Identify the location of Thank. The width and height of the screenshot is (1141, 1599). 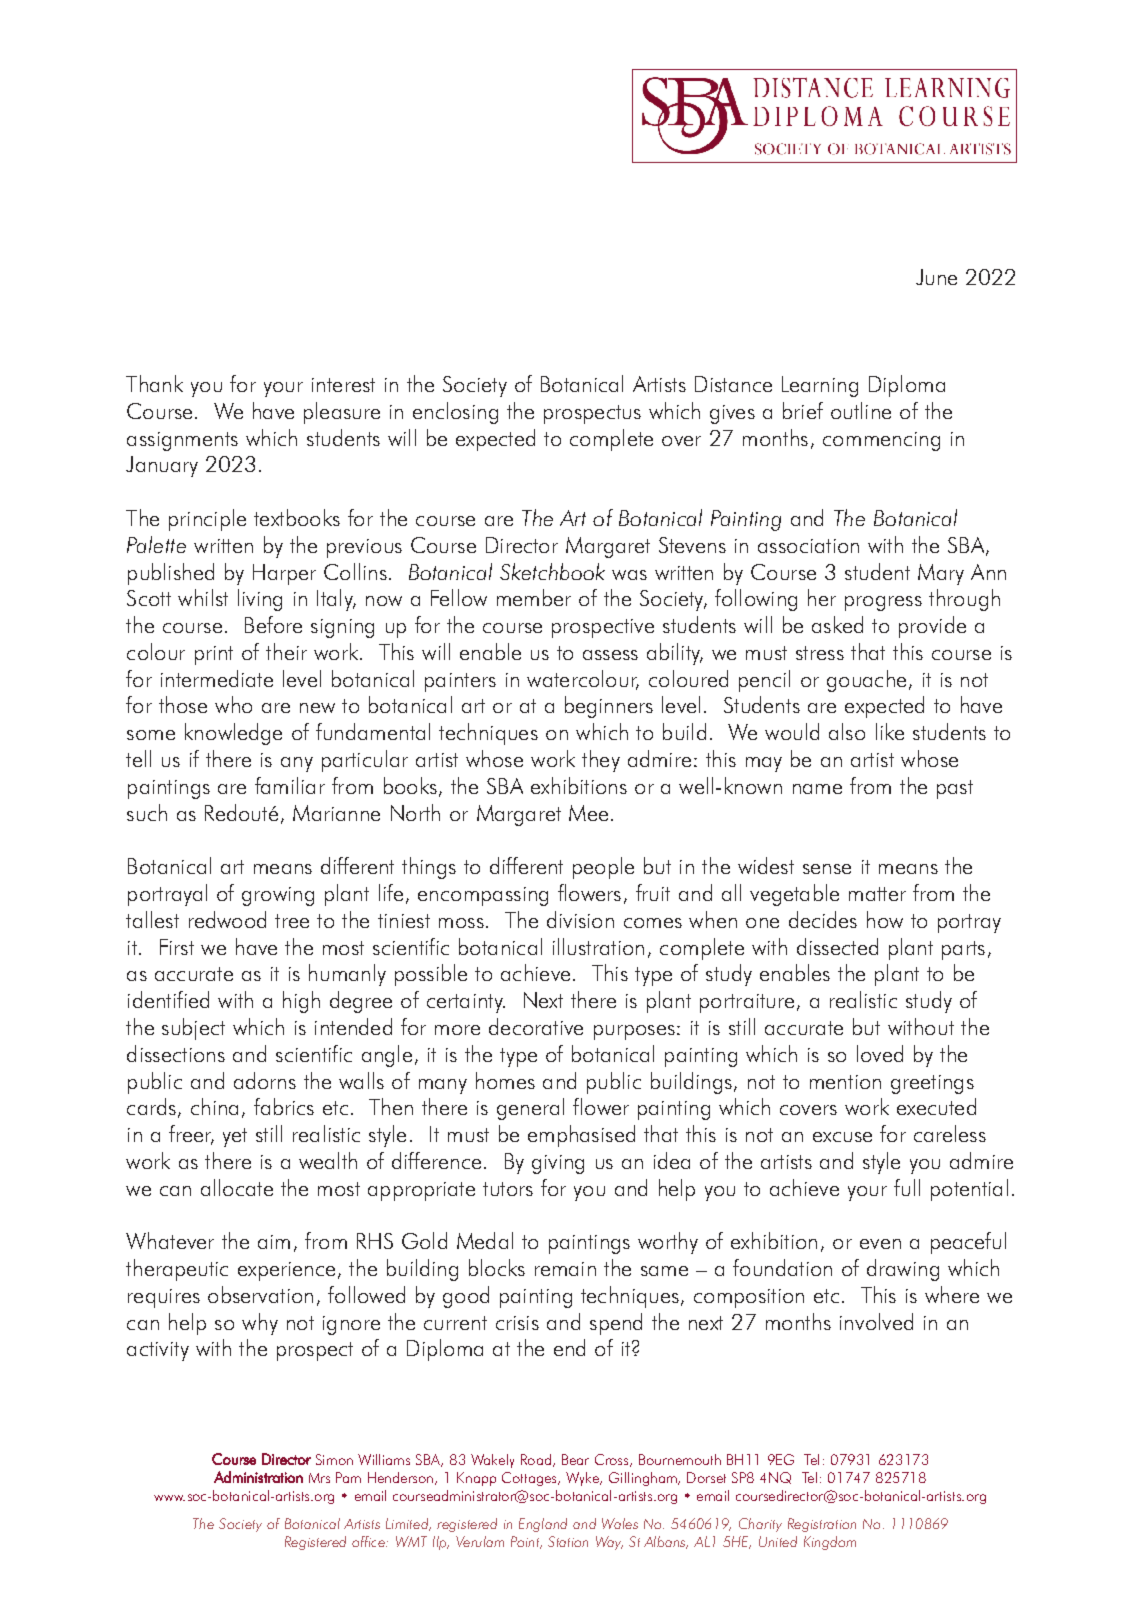
(154, 383).
